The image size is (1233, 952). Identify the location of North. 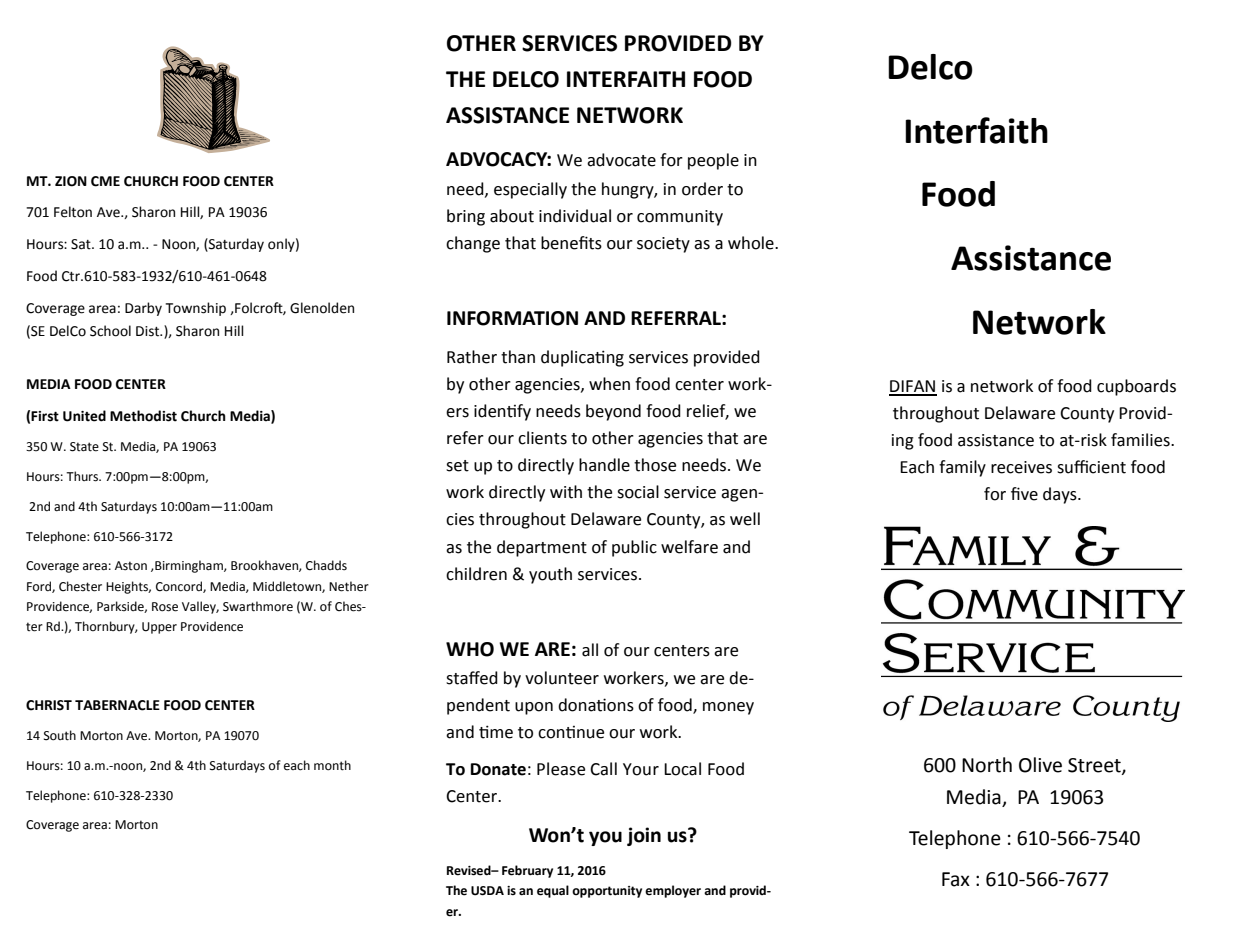
(987, 765).
